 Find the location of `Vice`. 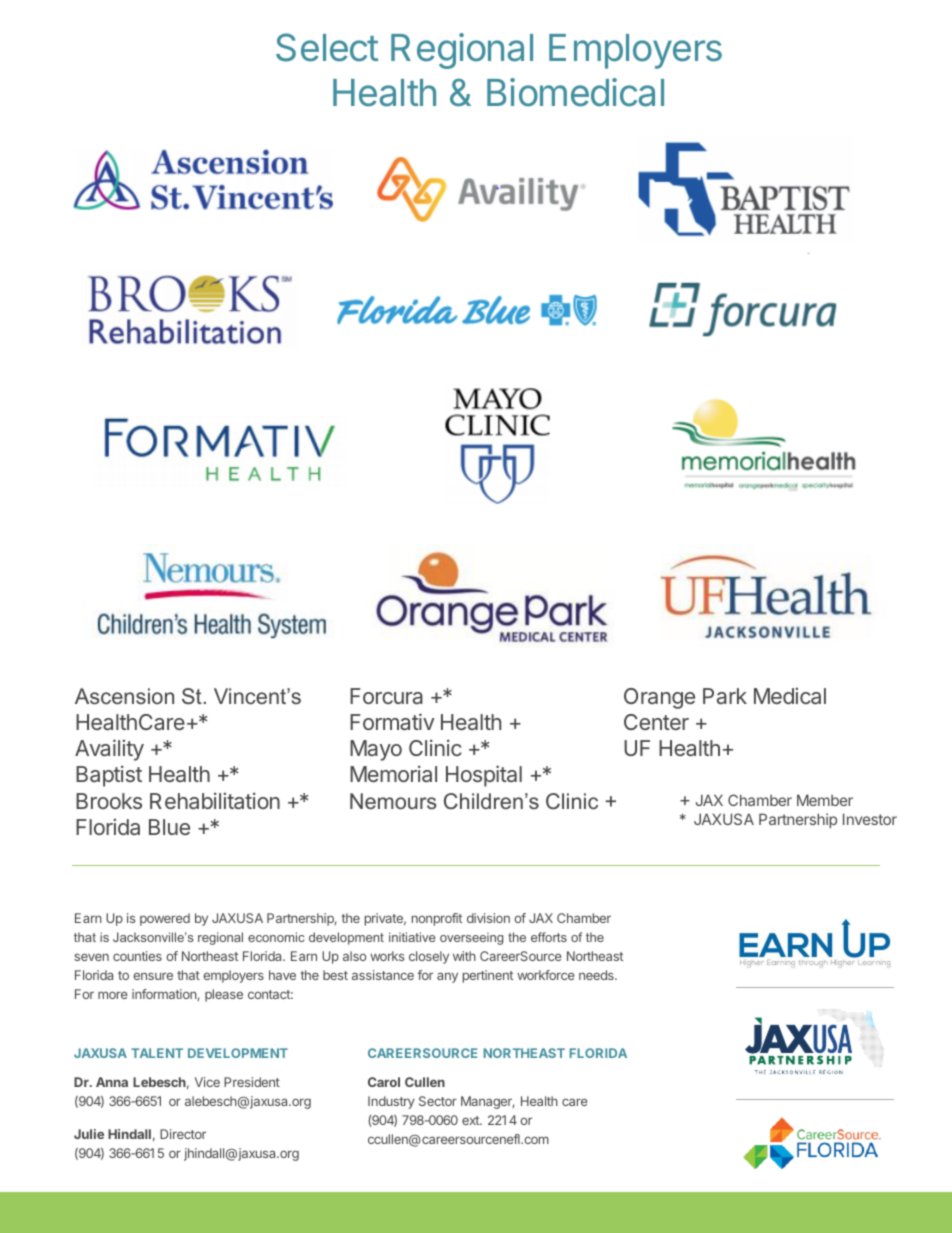

Vice is located at coordinates (207, 1082).
